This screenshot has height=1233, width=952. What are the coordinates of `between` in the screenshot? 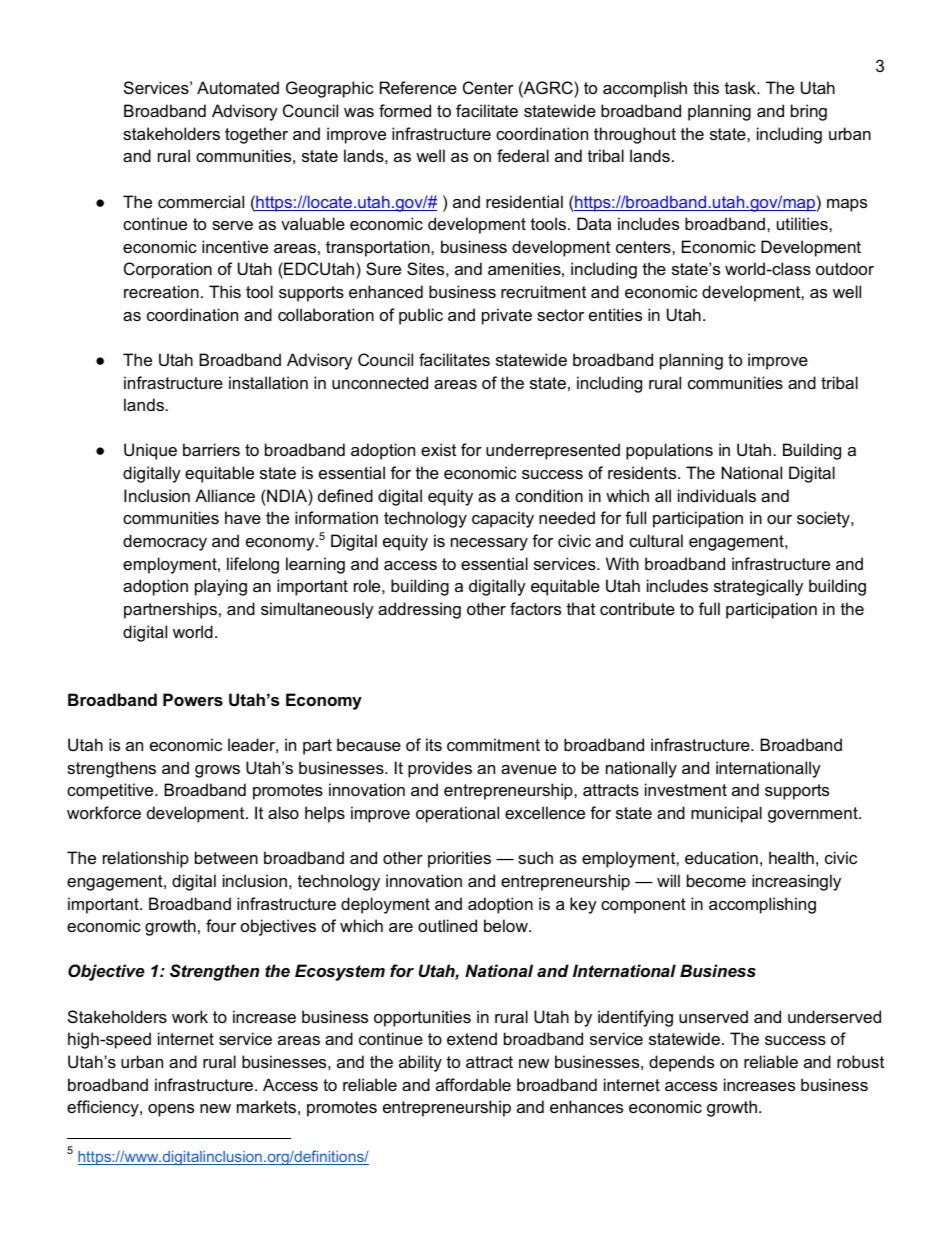 It's located at (226, 857).
